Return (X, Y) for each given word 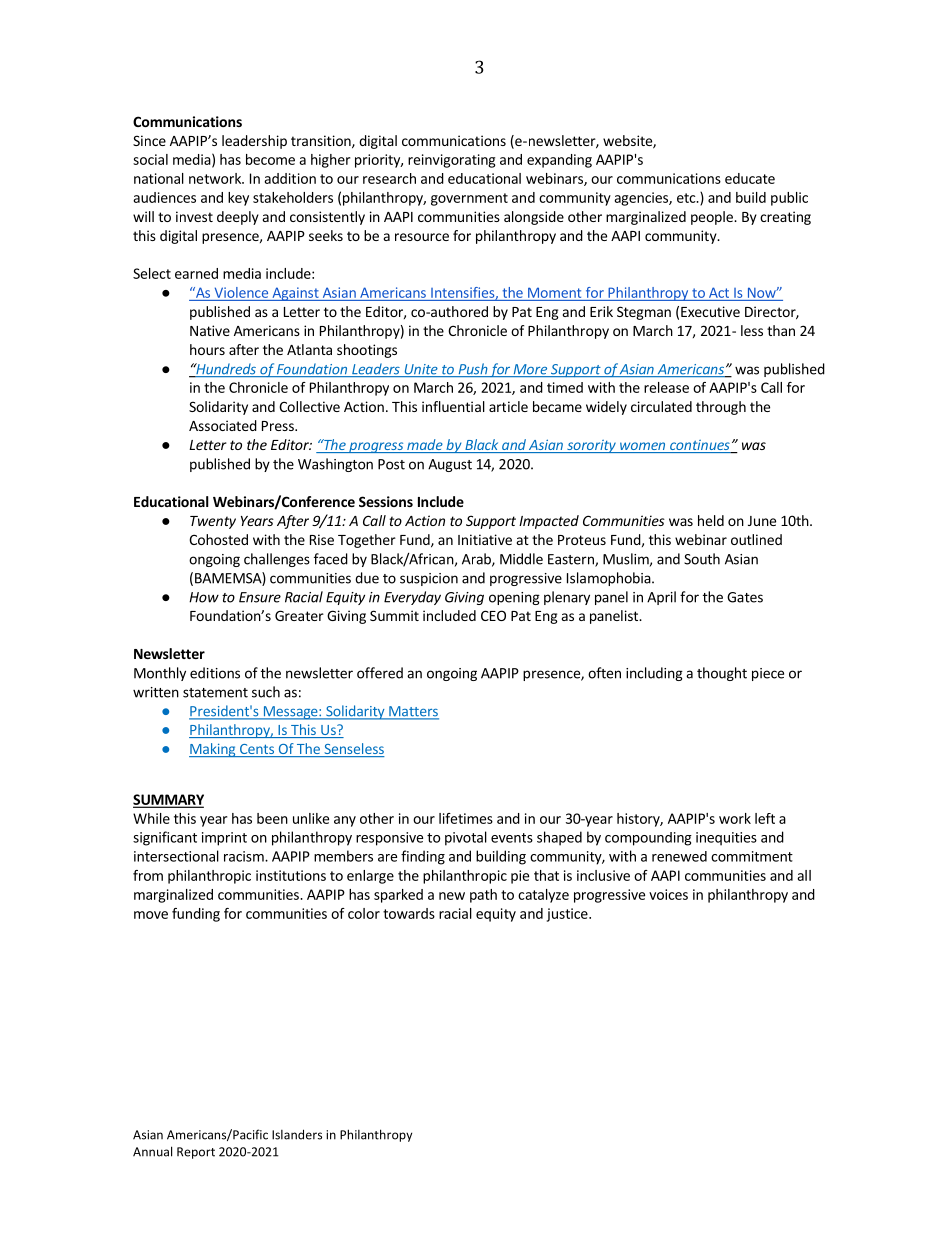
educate (750, 178)
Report (196, 1153)
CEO (493, 615)
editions (215, 673)
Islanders (297, 1134)
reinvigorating (451, 161)
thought (722, 674)
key (238, 199)
